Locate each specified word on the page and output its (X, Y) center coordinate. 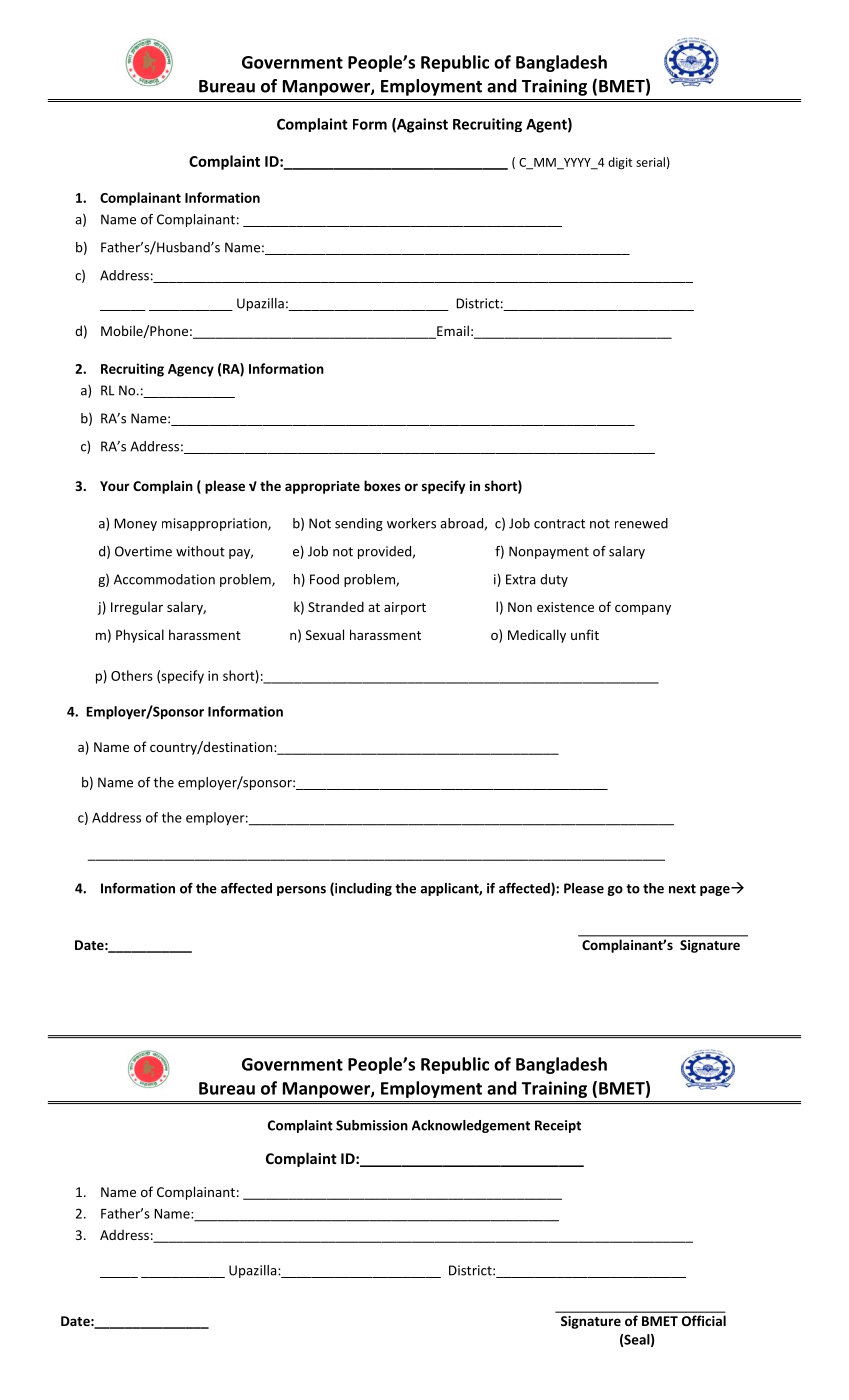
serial (650, 162)
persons (301, 891)
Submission (372, 1125)
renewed (641, 523)
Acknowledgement (471, 1126)
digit (620, 163)
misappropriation (215, 524)
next (682, 889)
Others (132, 675)
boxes (382, 485)
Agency (191, 370)
